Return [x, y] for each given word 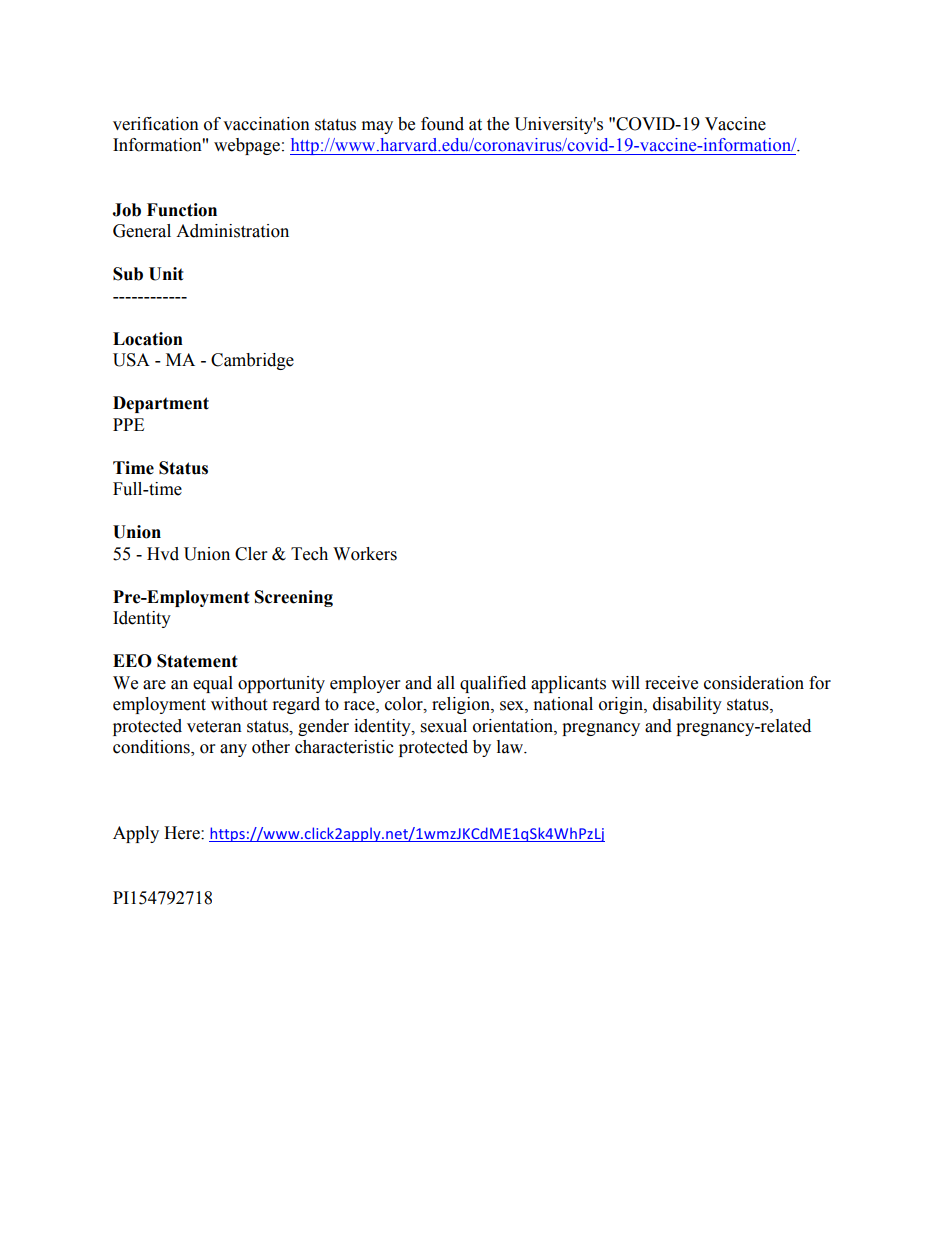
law [511, 747]
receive [671, 683]
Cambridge [252, 361]
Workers [365, 554]
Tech [309, 554]
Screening [294, 598]
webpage [247, 146]
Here [183, 833]
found [442, 124]
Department [161, 404]
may [377, 127]
